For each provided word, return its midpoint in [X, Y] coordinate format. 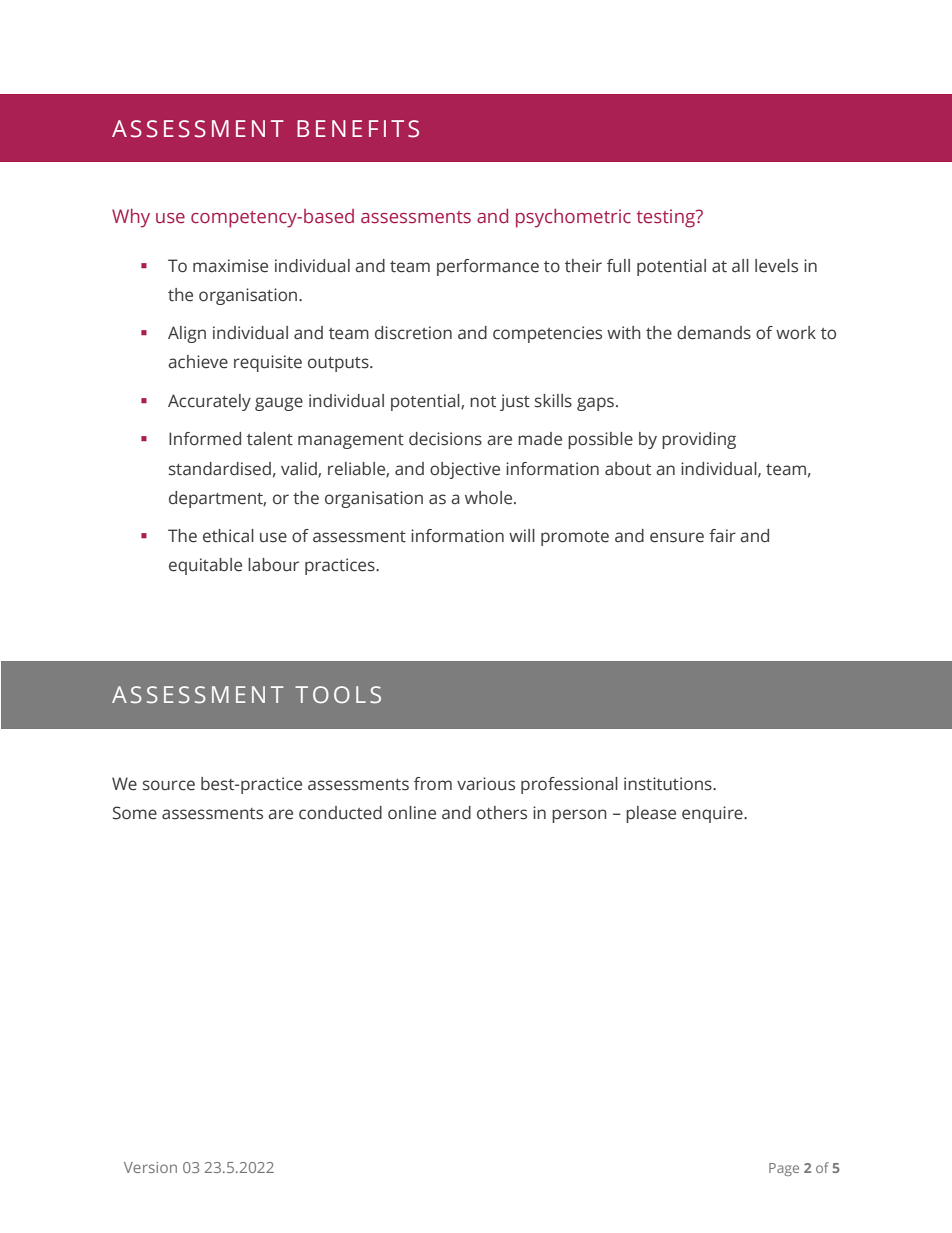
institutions [669, 784]
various [486, 784]
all [740, 266]
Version [150, 1167]
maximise [230, 266]
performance [488, 267]
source [169, 785]
